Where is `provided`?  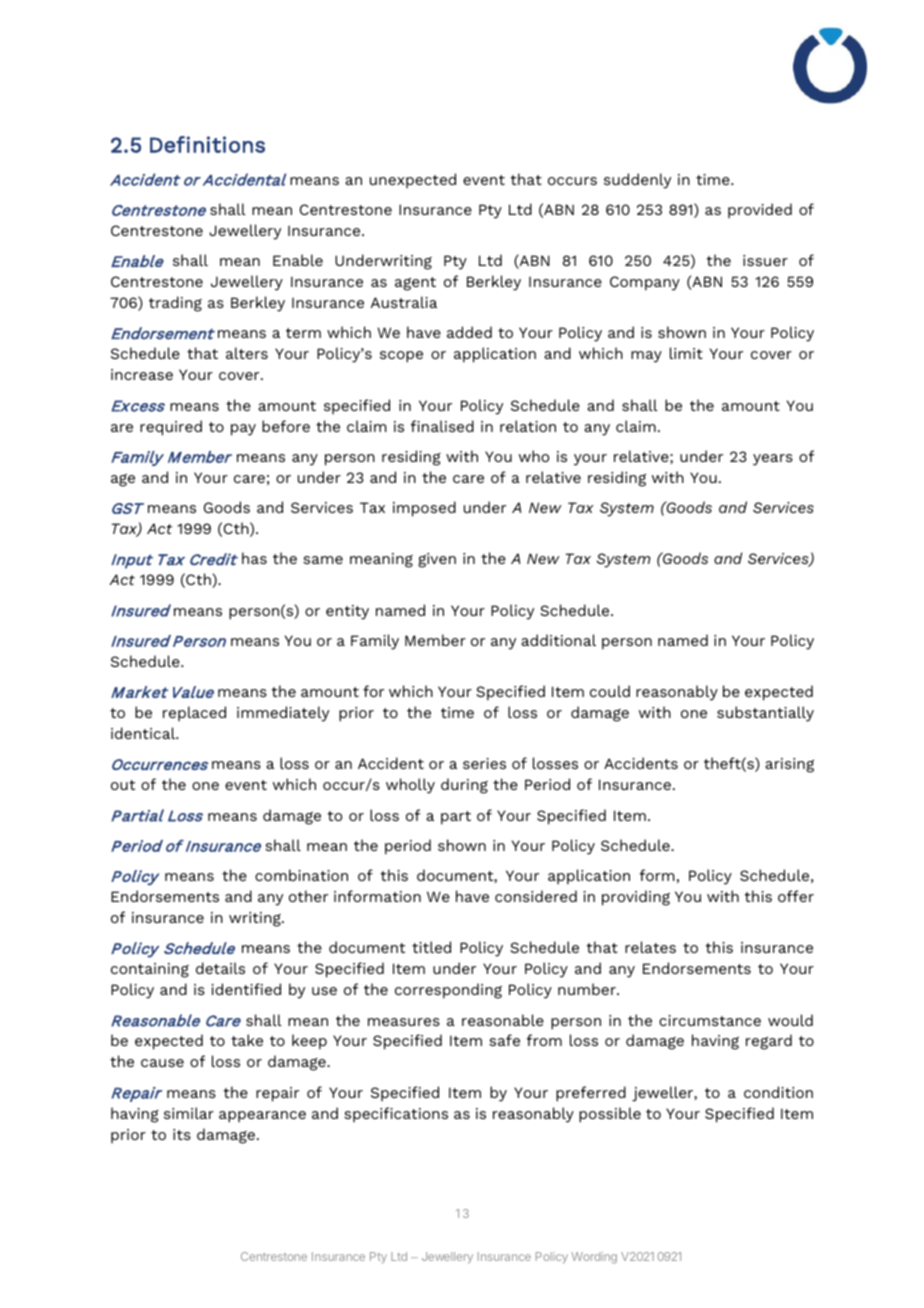 provided is located at coordinates (760, 210).
